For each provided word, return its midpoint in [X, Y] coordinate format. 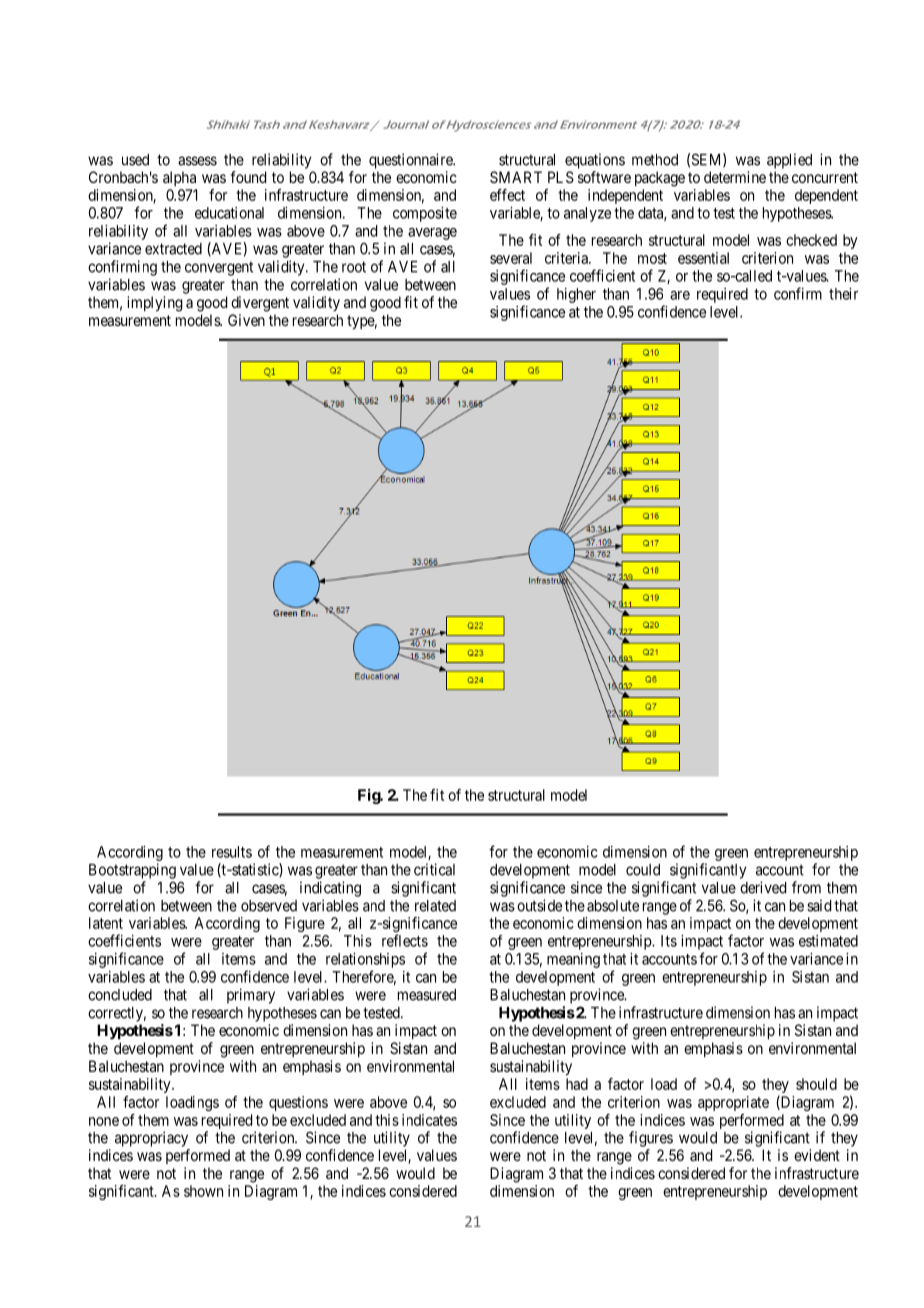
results [232, 852]
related [435, 906]
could [643, 870]
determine [735, 177]
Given [246, 320]
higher [576, 295]
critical [434, 869]
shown [203, 1191]
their [843, 294]
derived [763, 887]
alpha [179, 178]
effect [507, 195]
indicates [429, 1120]
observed [269, 906]
